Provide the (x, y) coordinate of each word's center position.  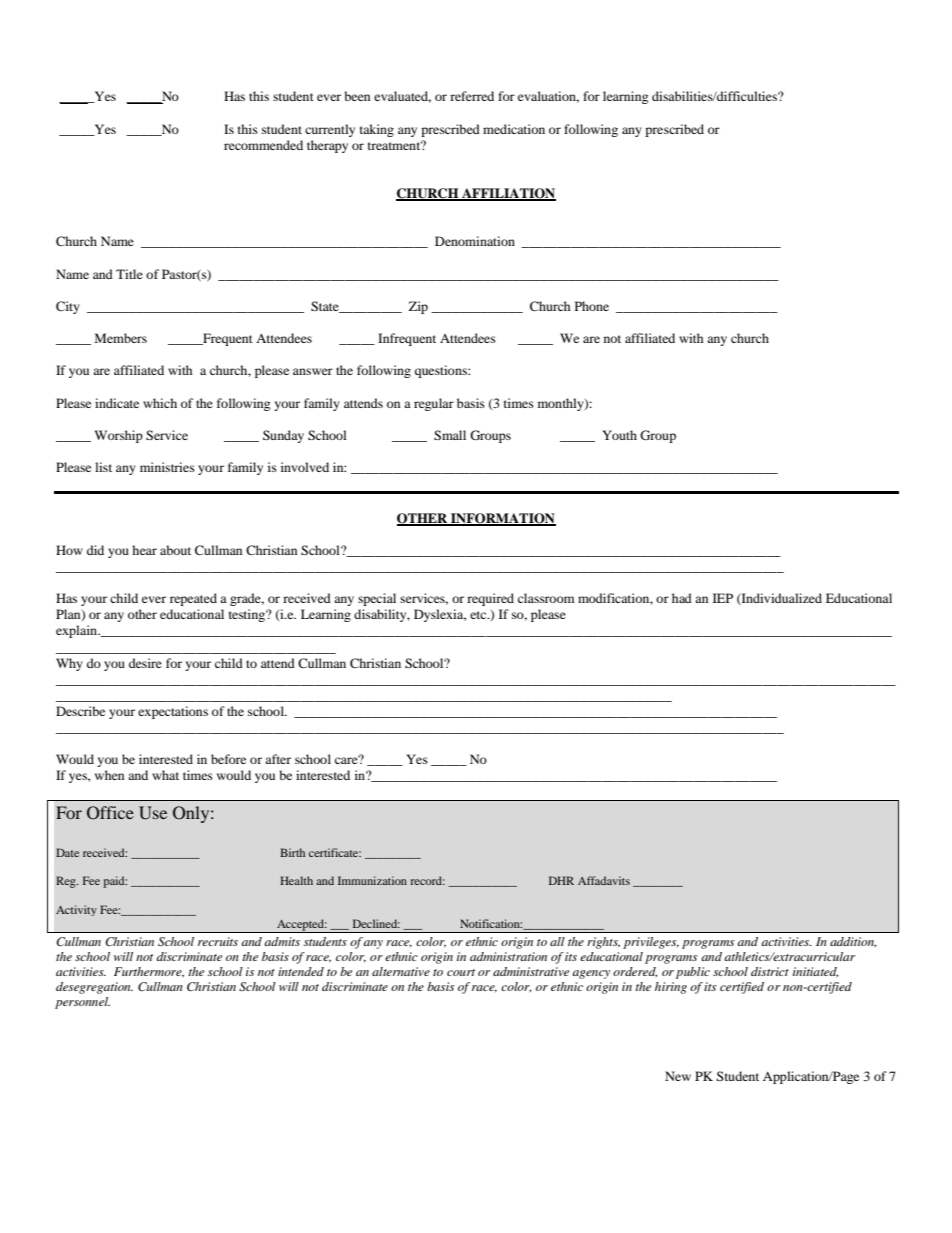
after (278, 759)
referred (472, 96)
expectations (173, 712)
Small (450, 435)
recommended (263, 145)
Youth (619, 435)
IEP (723, 598)
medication (514, 129)
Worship (118, 436)
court (461, 972)
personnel (82, 1003)
